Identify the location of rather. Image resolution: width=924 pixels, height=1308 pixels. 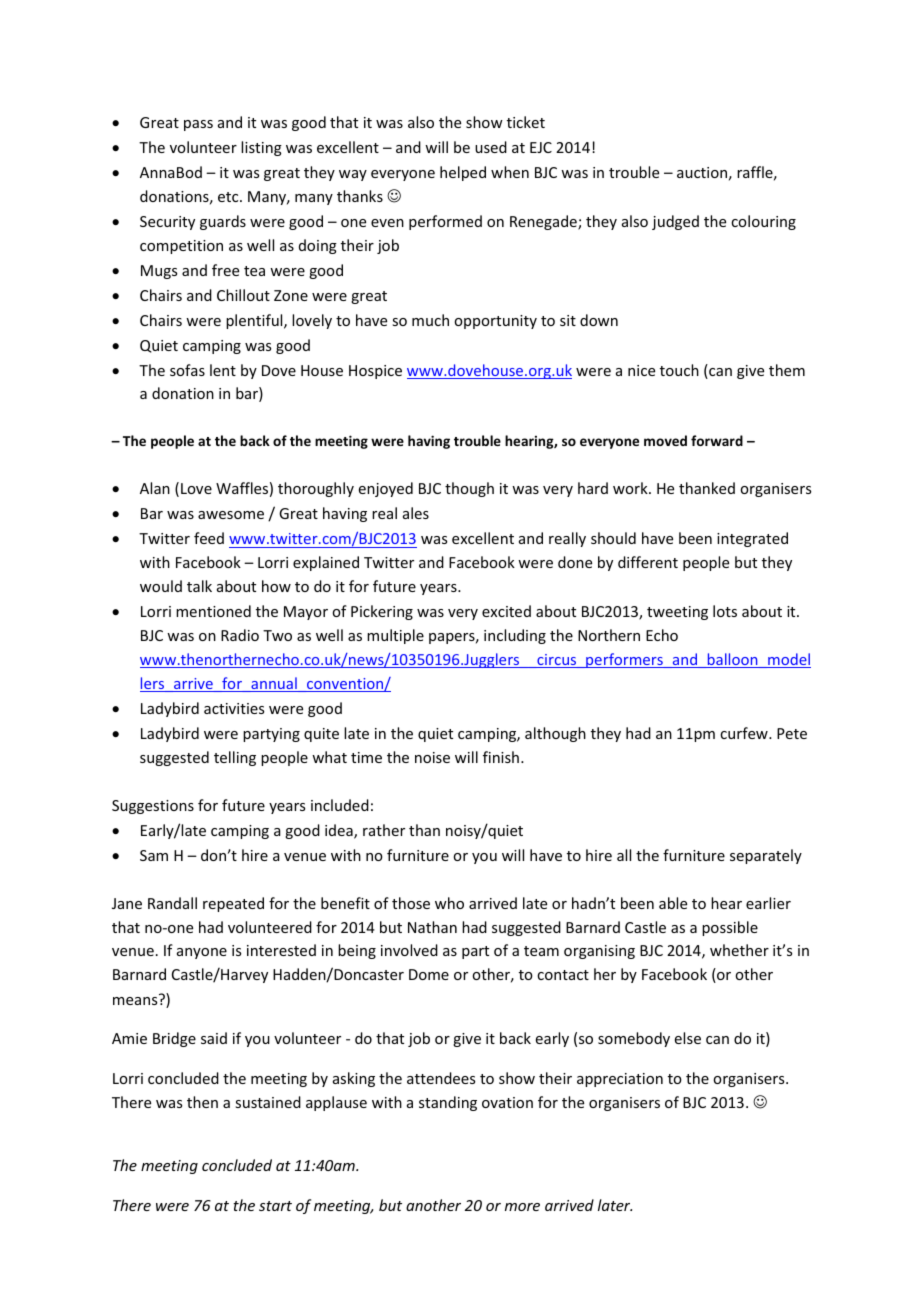
(384, 830).
